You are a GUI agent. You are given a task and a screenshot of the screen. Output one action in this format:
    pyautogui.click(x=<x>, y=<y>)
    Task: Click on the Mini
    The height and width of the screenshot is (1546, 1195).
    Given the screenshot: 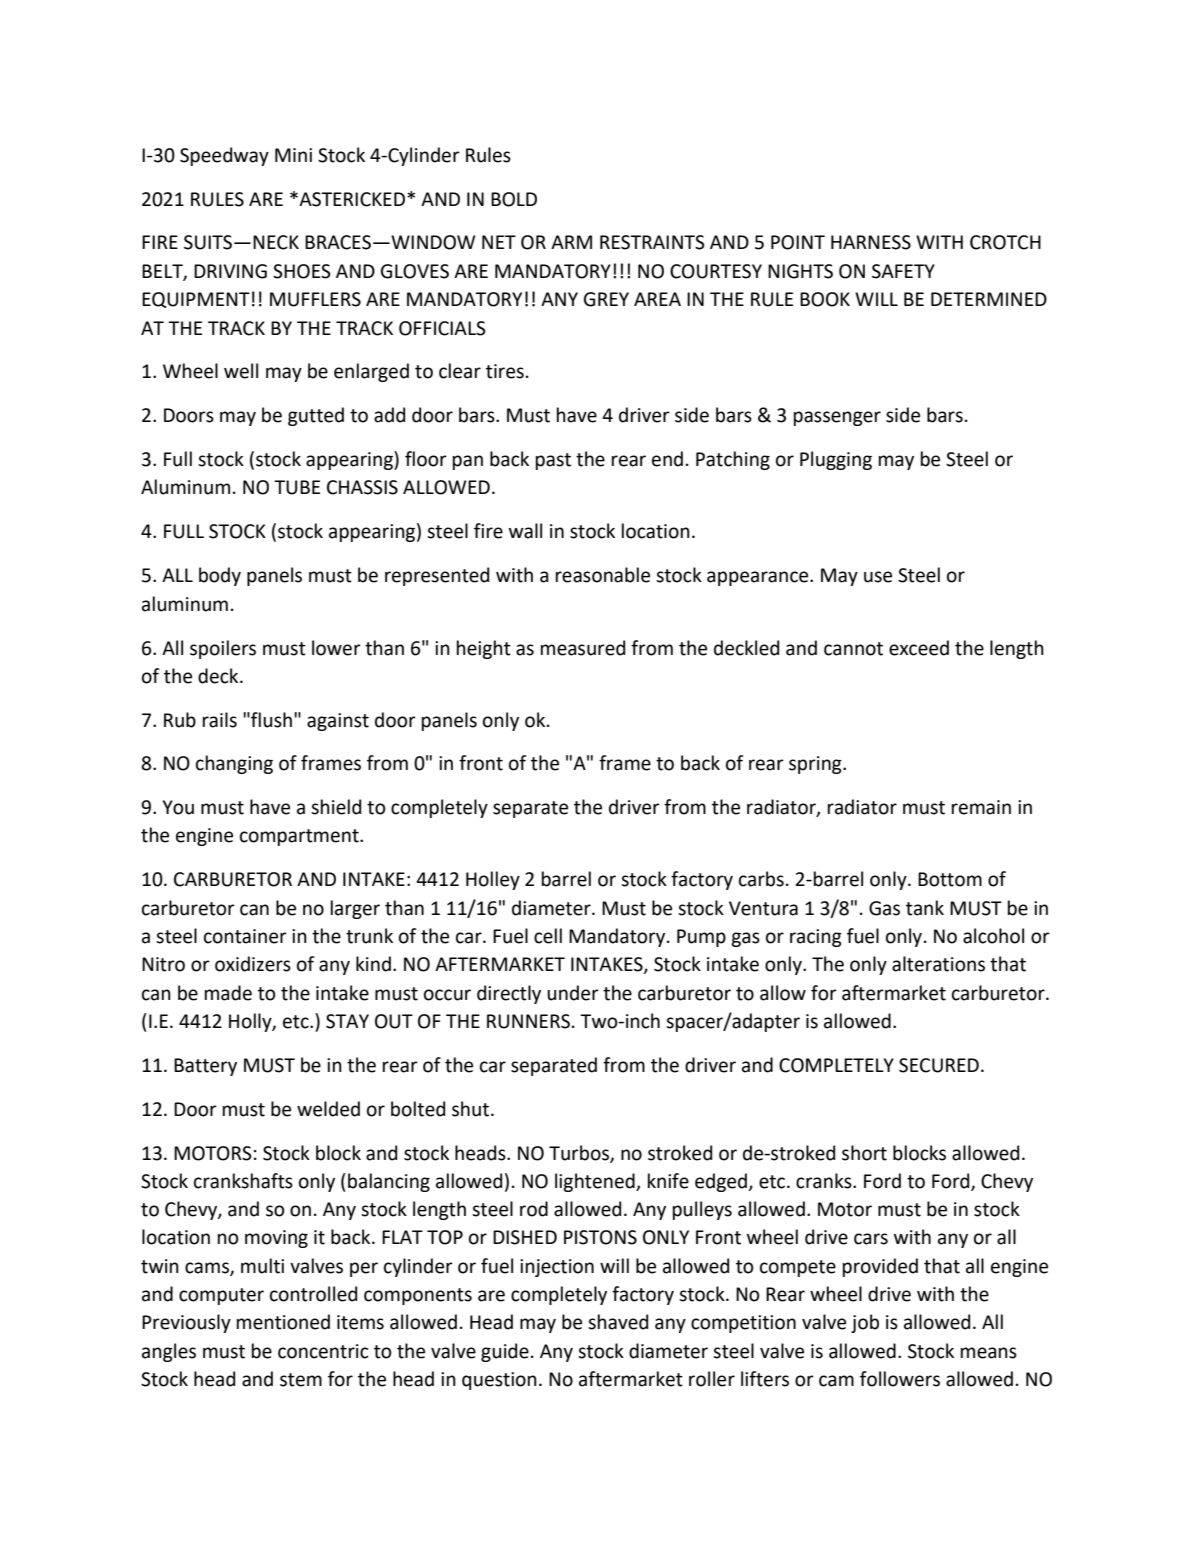 What is the action you would take?
    pyautogui.click(x=293, y=155)
